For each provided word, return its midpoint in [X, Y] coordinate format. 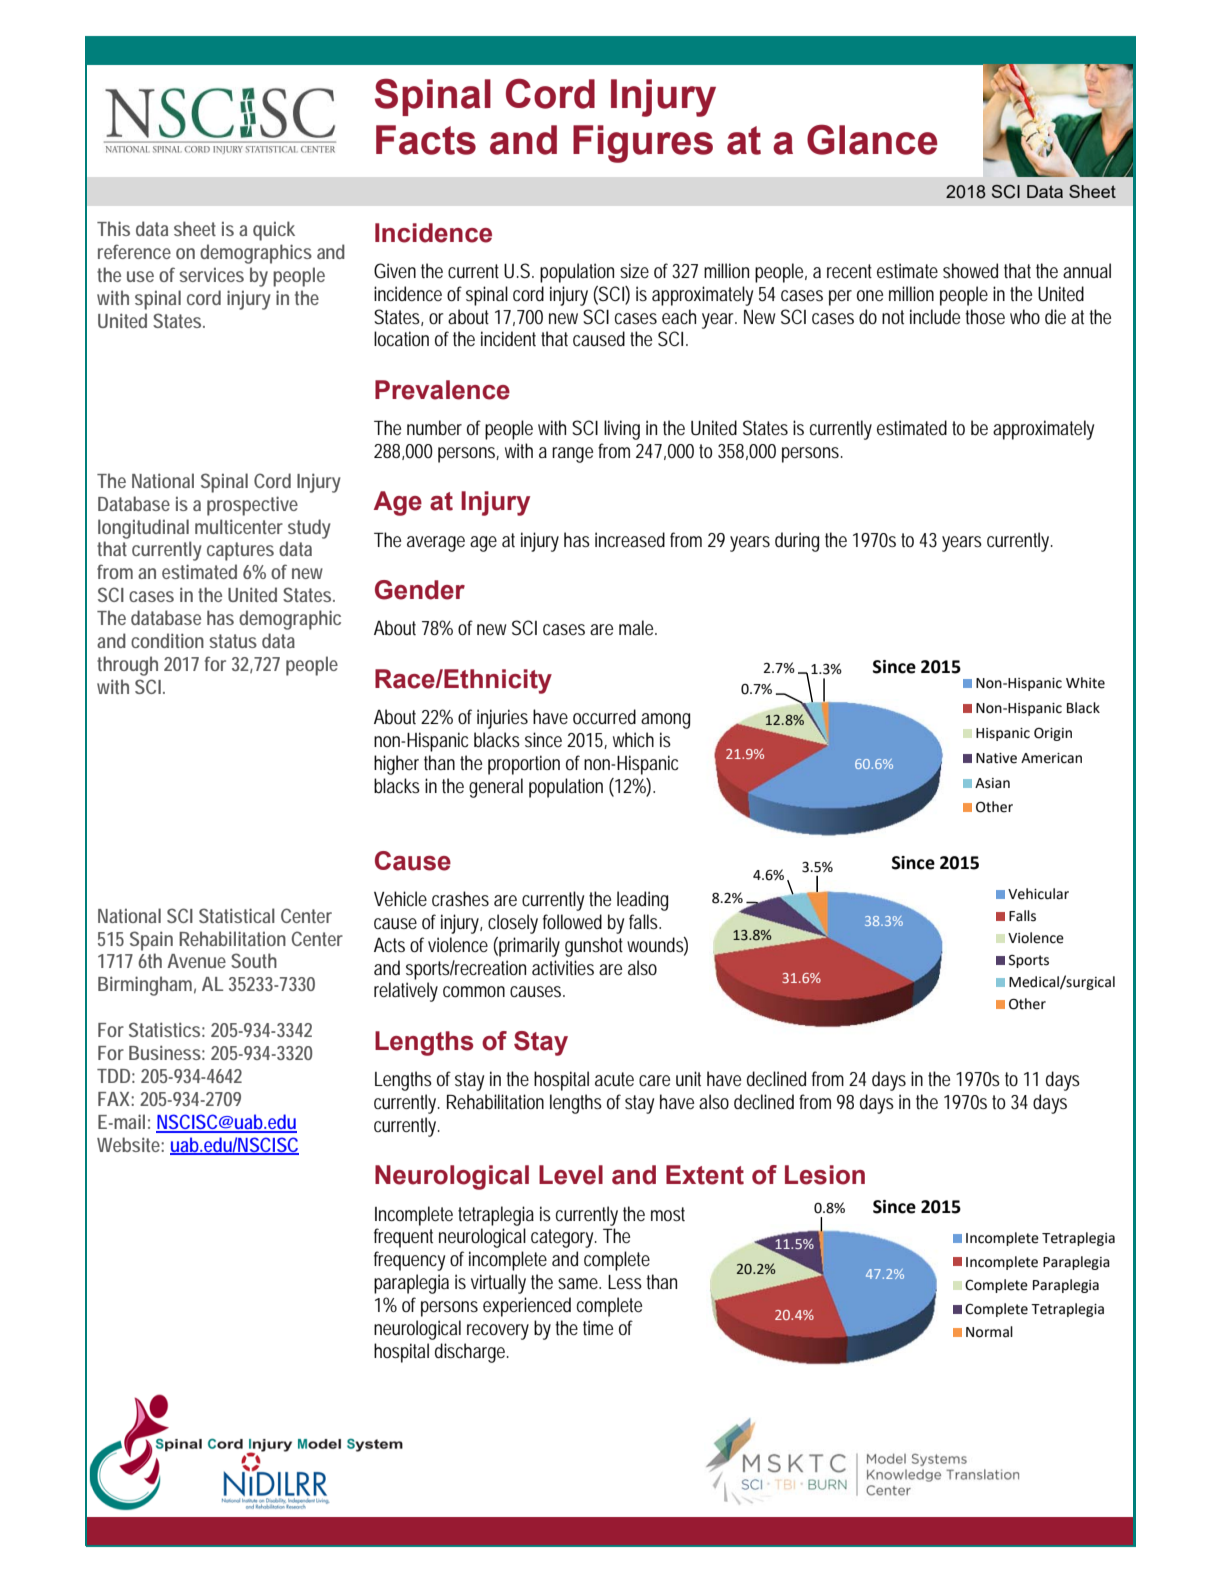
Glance [872, 139]
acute [614, 1079]
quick [274, 231]
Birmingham [147, 986]
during [797, 542]
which [633, 739]
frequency [409, 1261]
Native [996, 758]
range [572, 455]
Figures [643, 144]
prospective [252, 506]
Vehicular [1038, 894]
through [127, 666]
